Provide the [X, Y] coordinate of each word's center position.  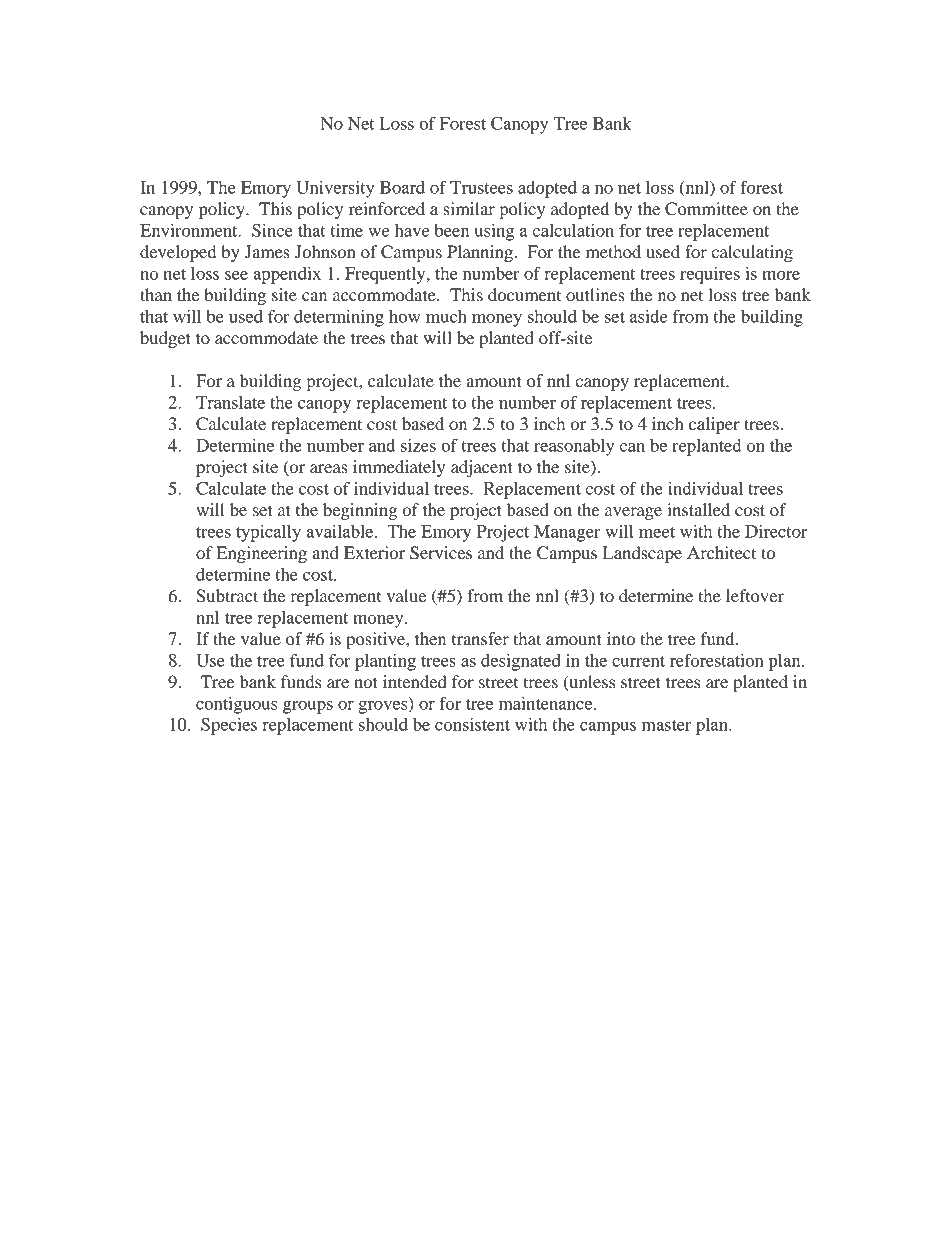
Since [272, 230]
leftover [755, 595]
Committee [706, 209]
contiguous [236, 705]
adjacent [482, 468]
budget [165, 339]
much [446, 316]
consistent [472, 724]
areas [329, 468]
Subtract [227, 596]
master [666, 725]
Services [441, 553]
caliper [714, 425]
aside [648, 316]
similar [469, 208]
